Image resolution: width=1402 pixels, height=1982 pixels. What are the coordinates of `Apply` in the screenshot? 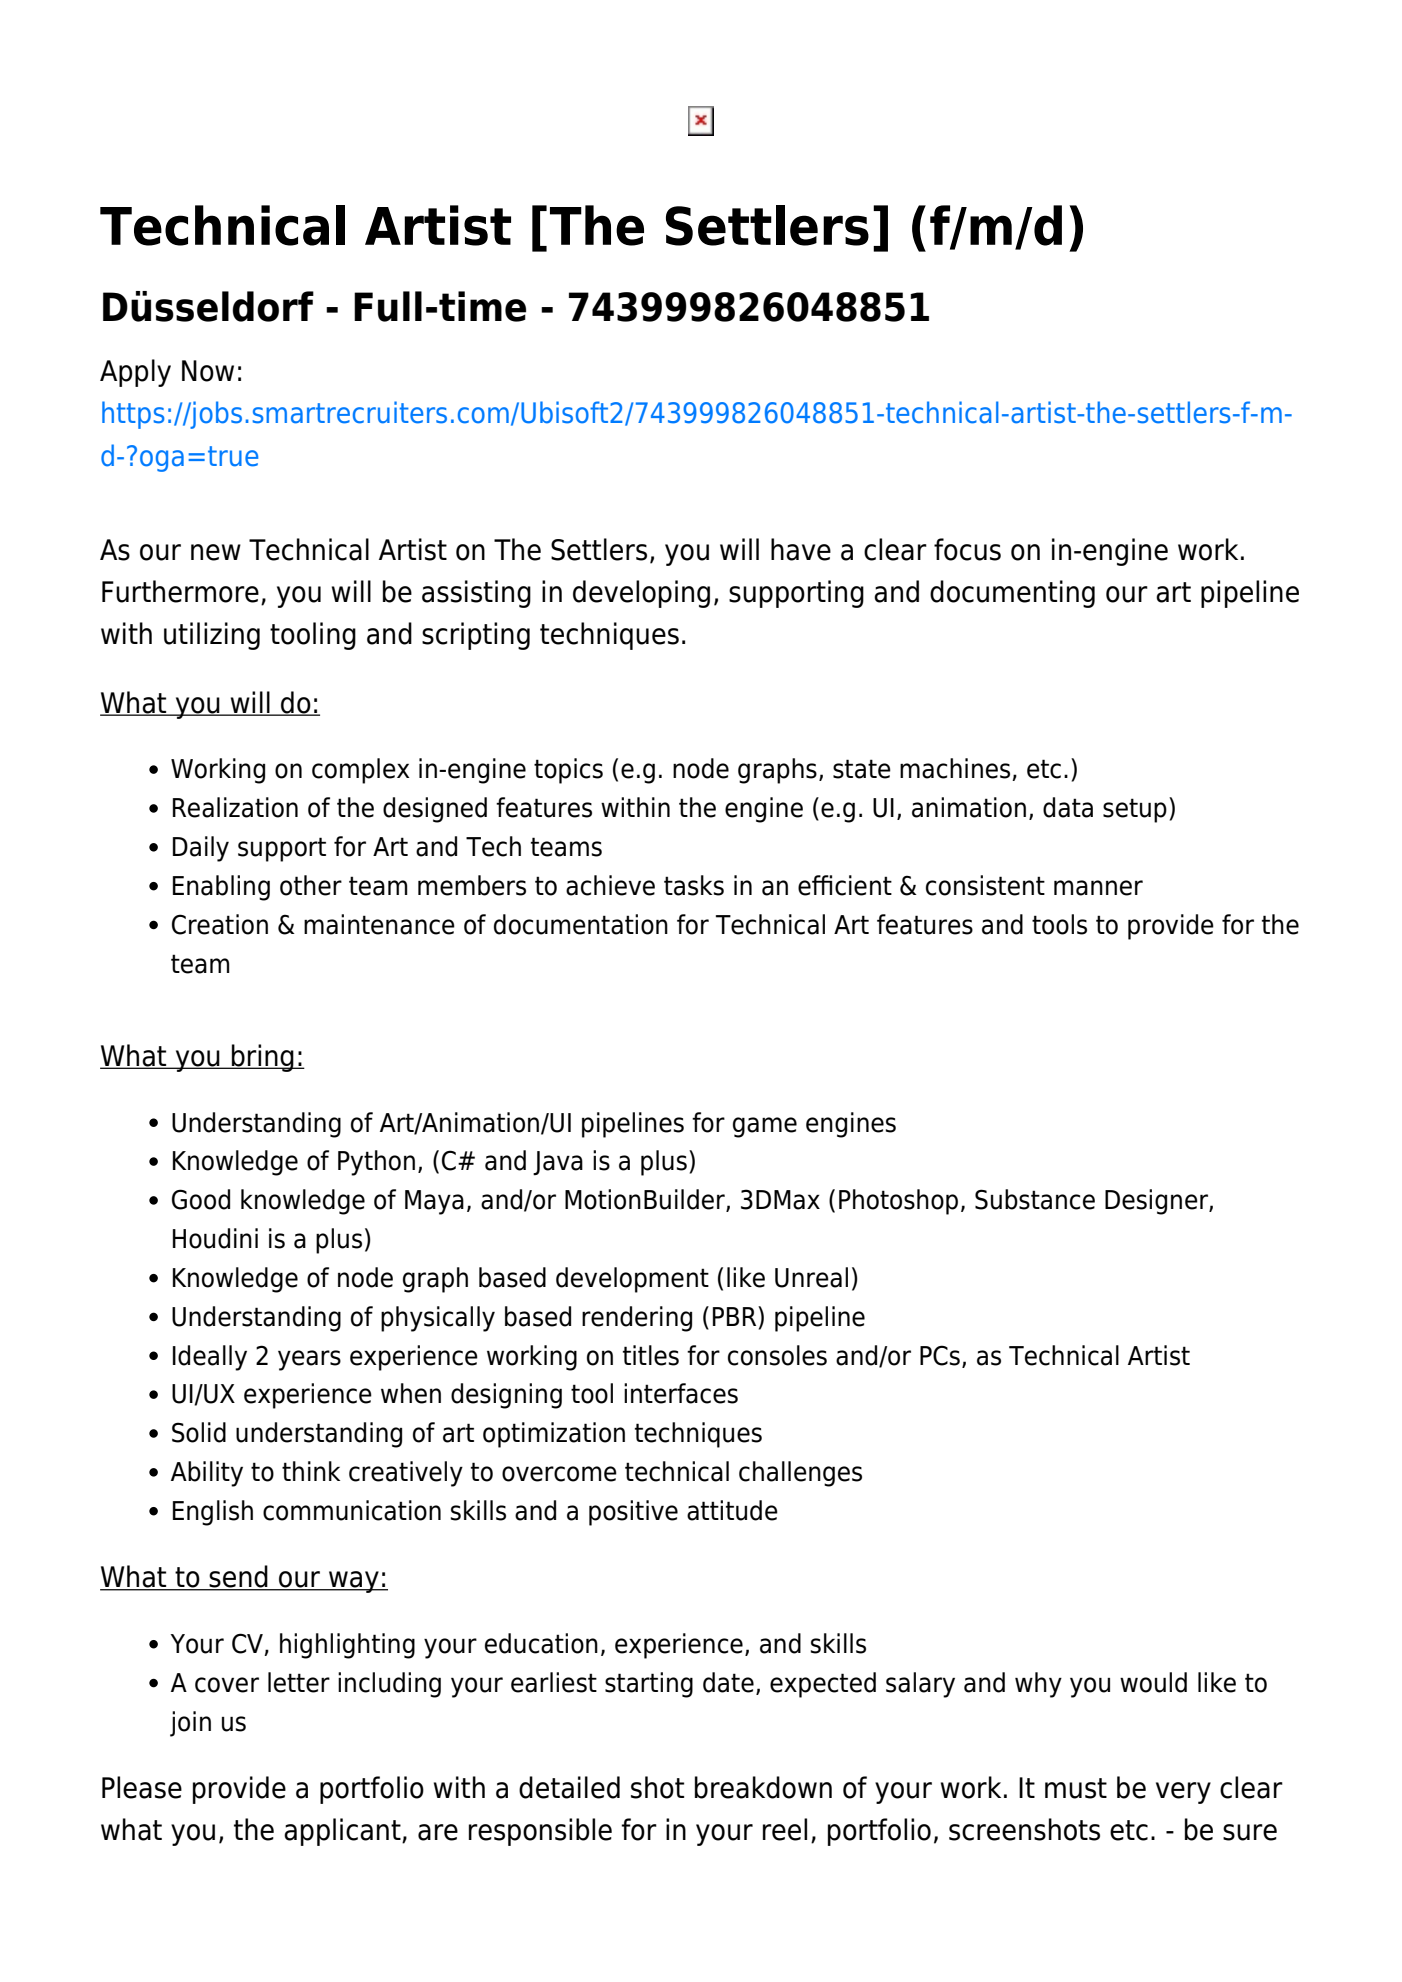 It's located at (135, 373).
